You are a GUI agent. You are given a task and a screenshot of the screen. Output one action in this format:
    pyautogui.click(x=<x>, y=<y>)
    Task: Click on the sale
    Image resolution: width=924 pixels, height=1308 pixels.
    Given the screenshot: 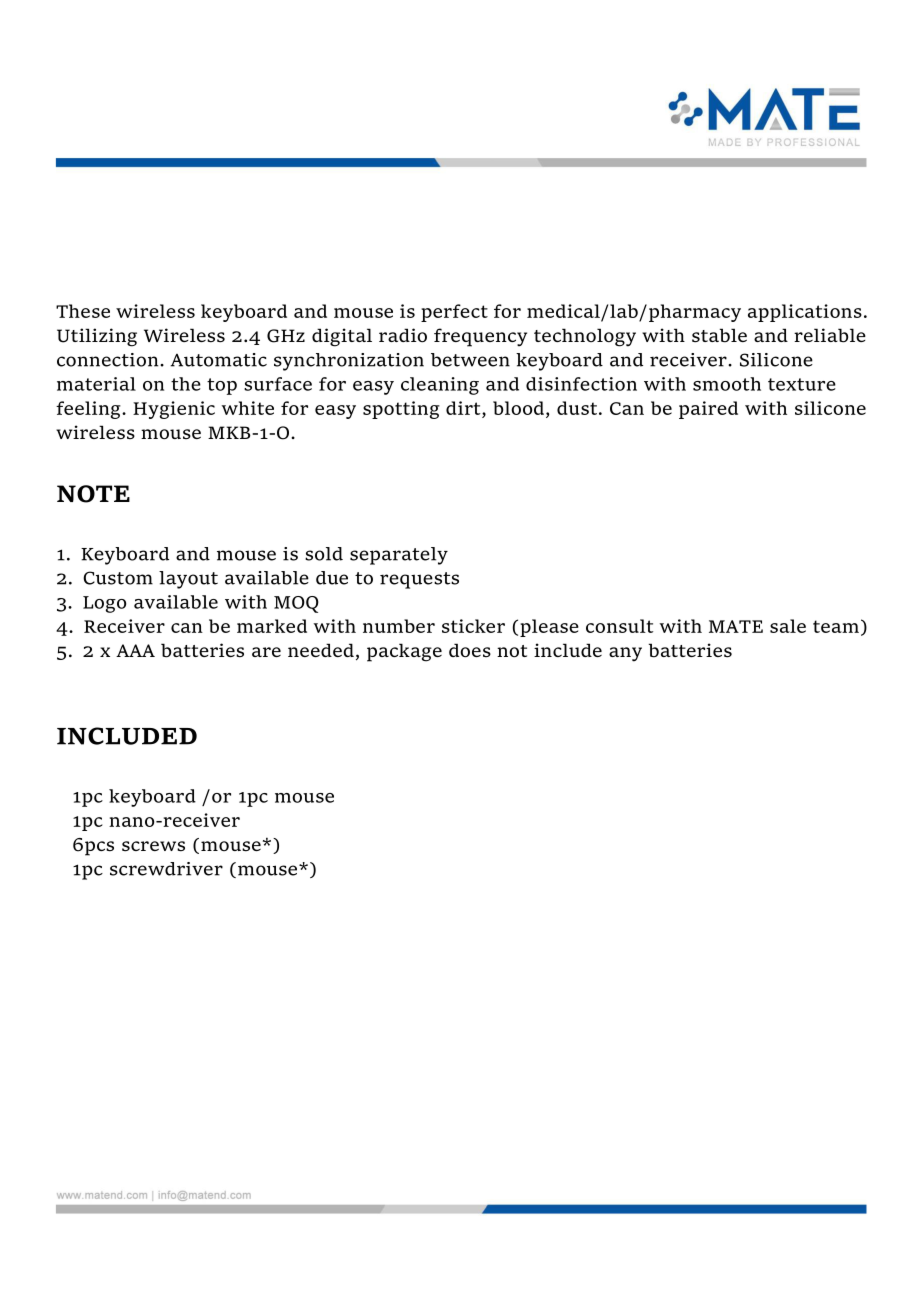 What is the action you would take?
    pyautogui.click(x=788, y=626)
